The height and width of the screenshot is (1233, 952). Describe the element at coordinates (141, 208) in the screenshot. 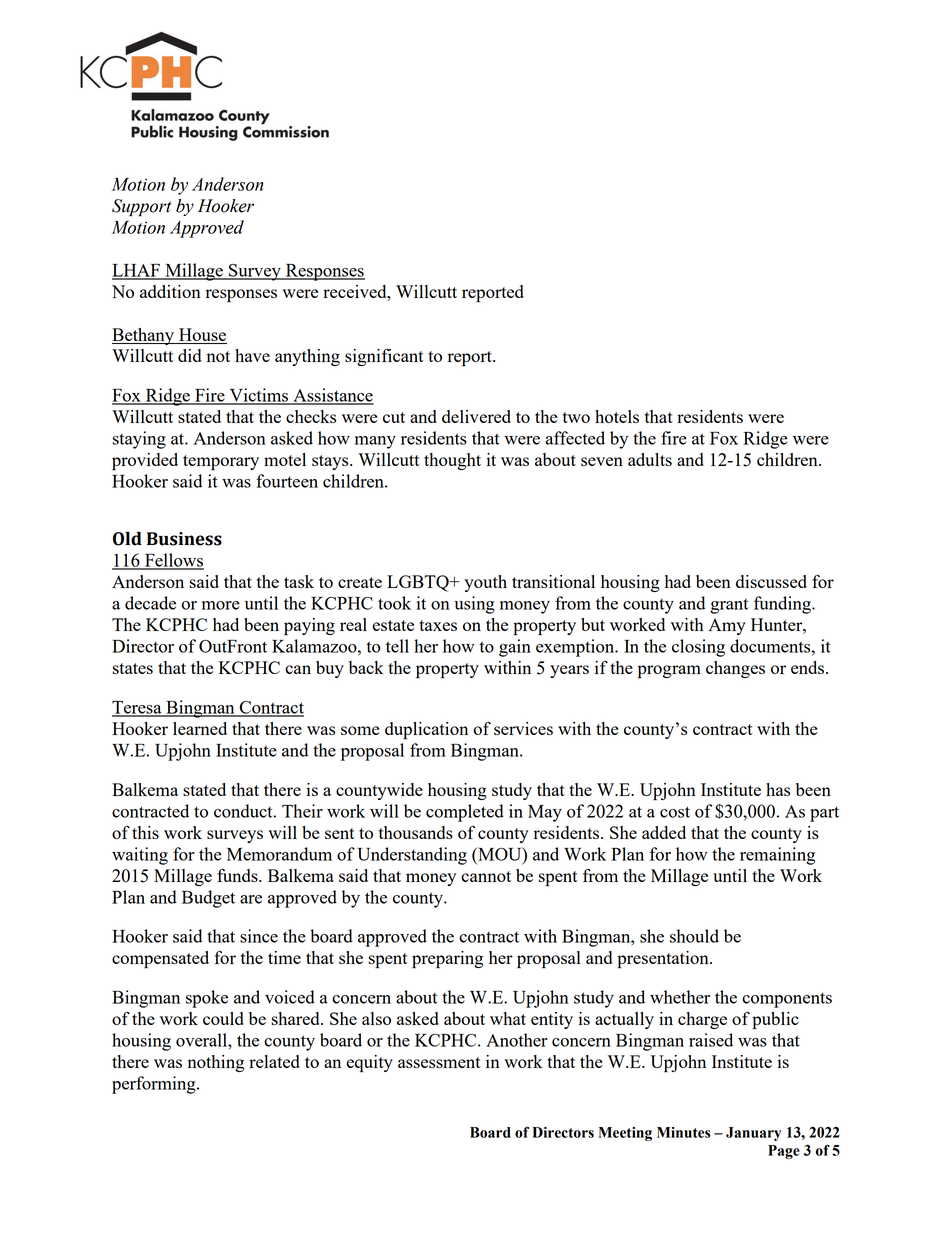

I see `Support` at that location.
